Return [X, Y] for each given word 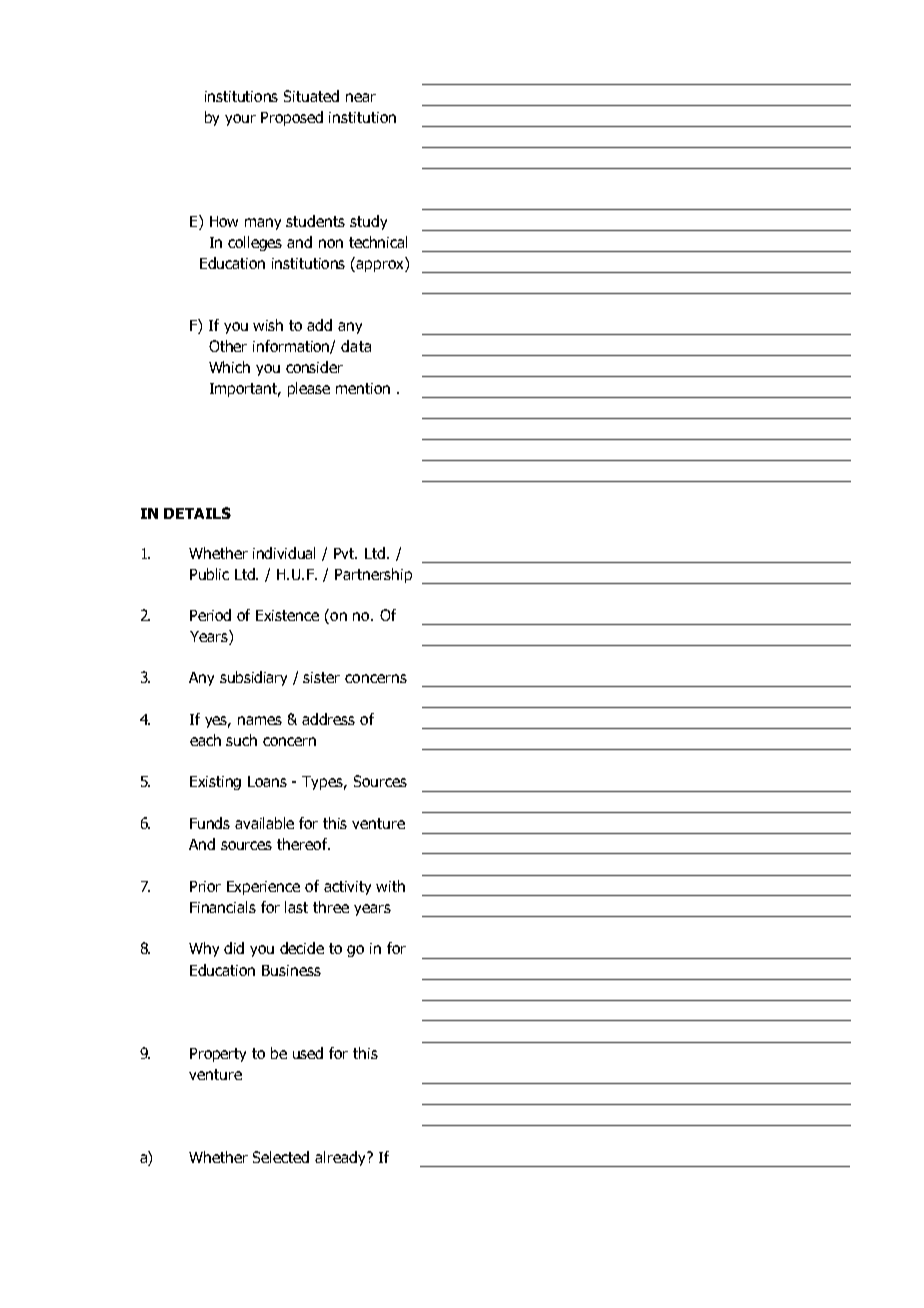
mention [363, 388]
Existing [215, 783]
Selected [281, 1157]
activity [347, 888]
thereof [303, 844]
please [309, 389]
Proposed [292, 118]
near [361, 97]
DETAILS [197, 513]
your [240, 120]
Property [218, 1055]
